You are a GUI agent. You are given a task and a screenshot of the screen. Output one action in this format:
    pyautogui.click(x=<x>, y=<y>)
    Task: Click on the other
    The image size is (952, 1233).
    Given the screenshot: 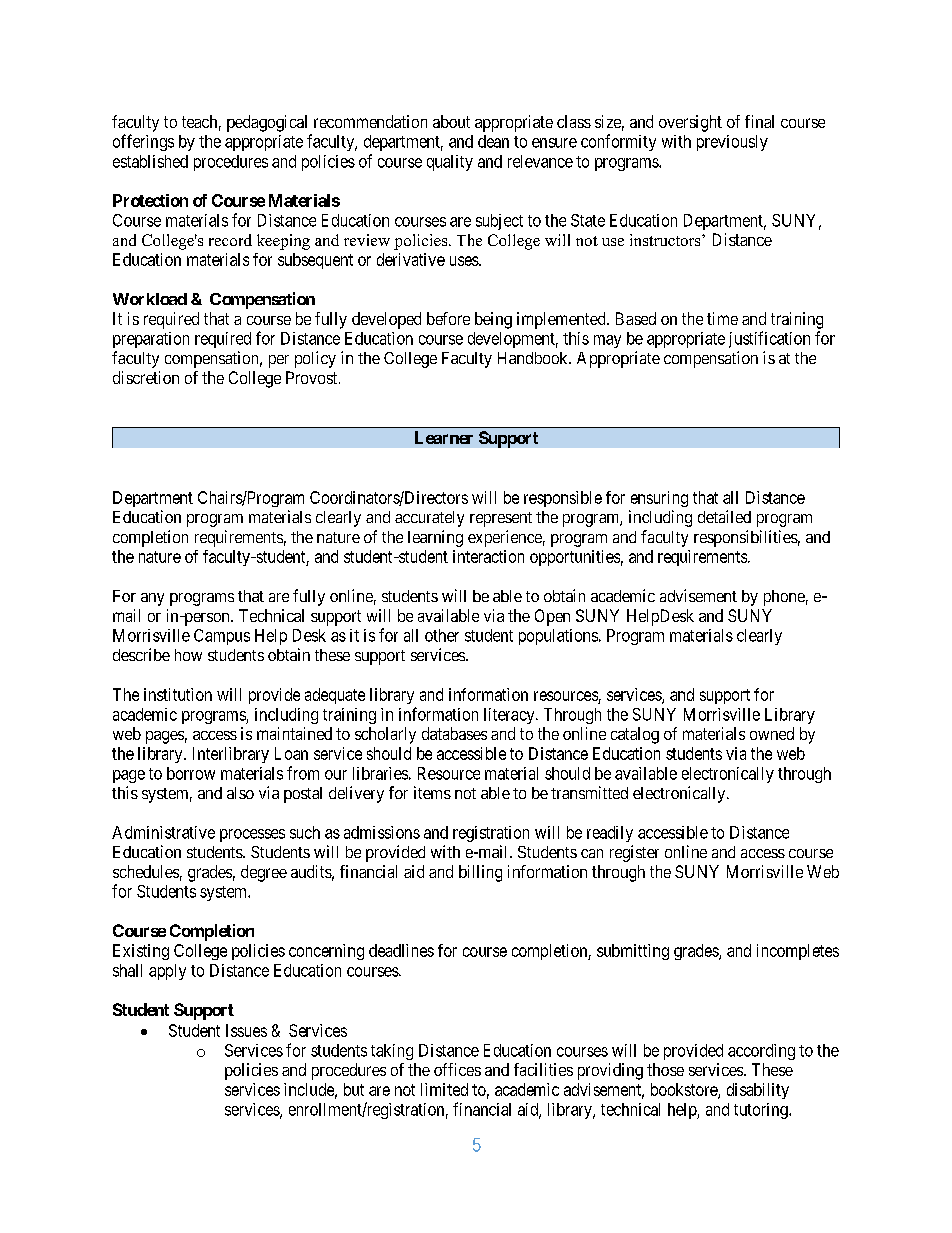 What is the action you would take?
    pyautogui.click(x=442, y=635)
